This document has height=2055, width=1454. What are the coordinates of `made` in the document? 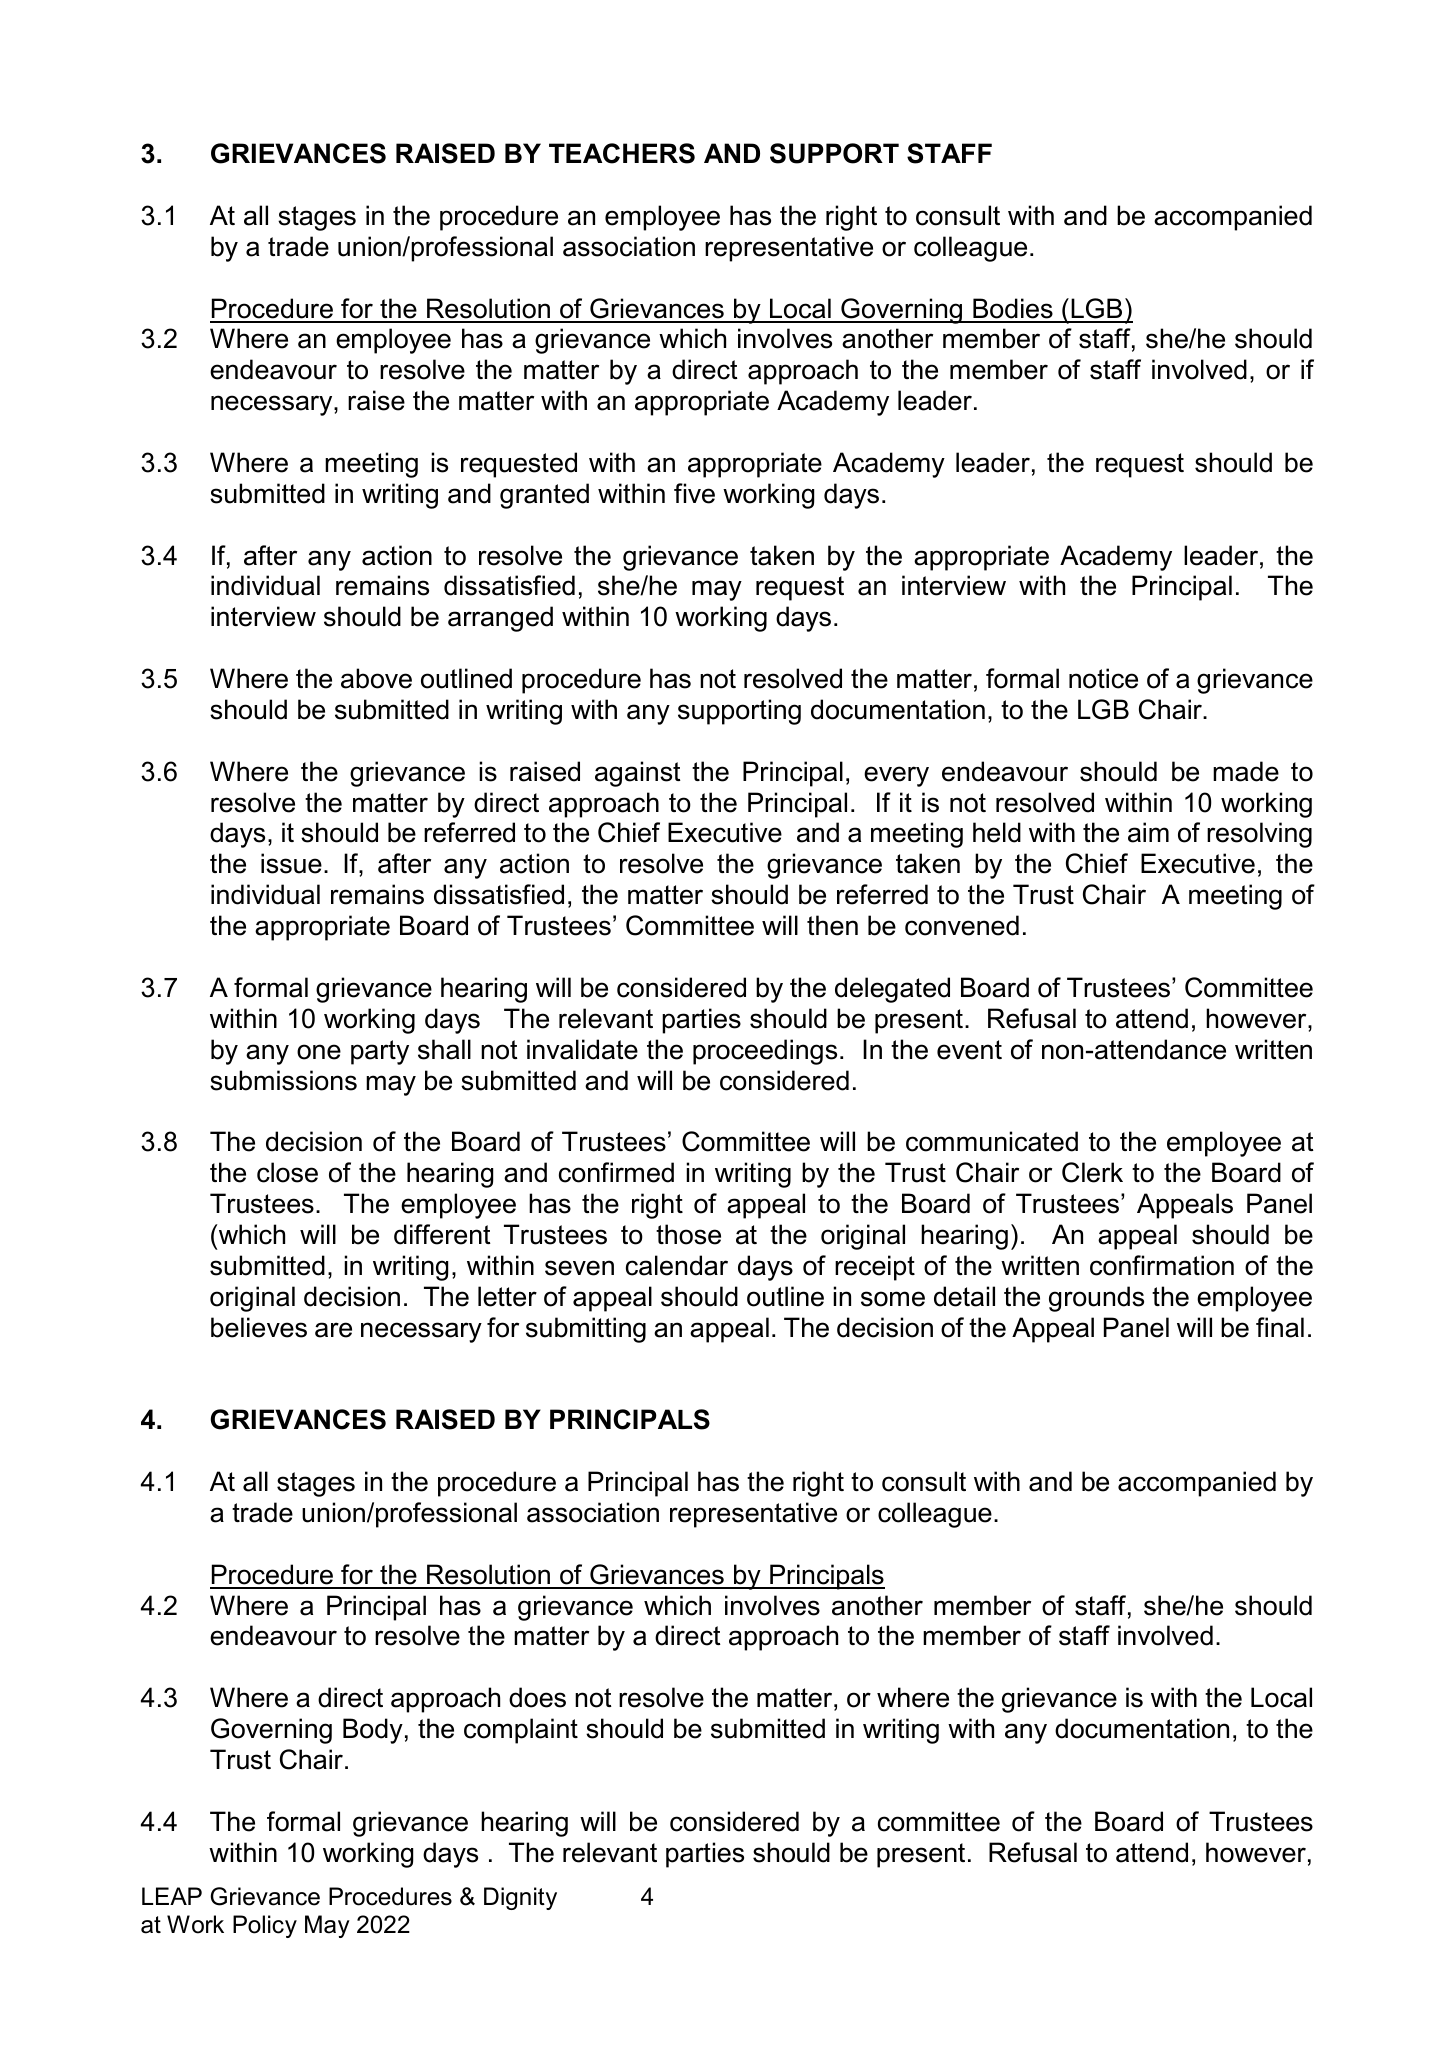 It's located at (1246, 771).
